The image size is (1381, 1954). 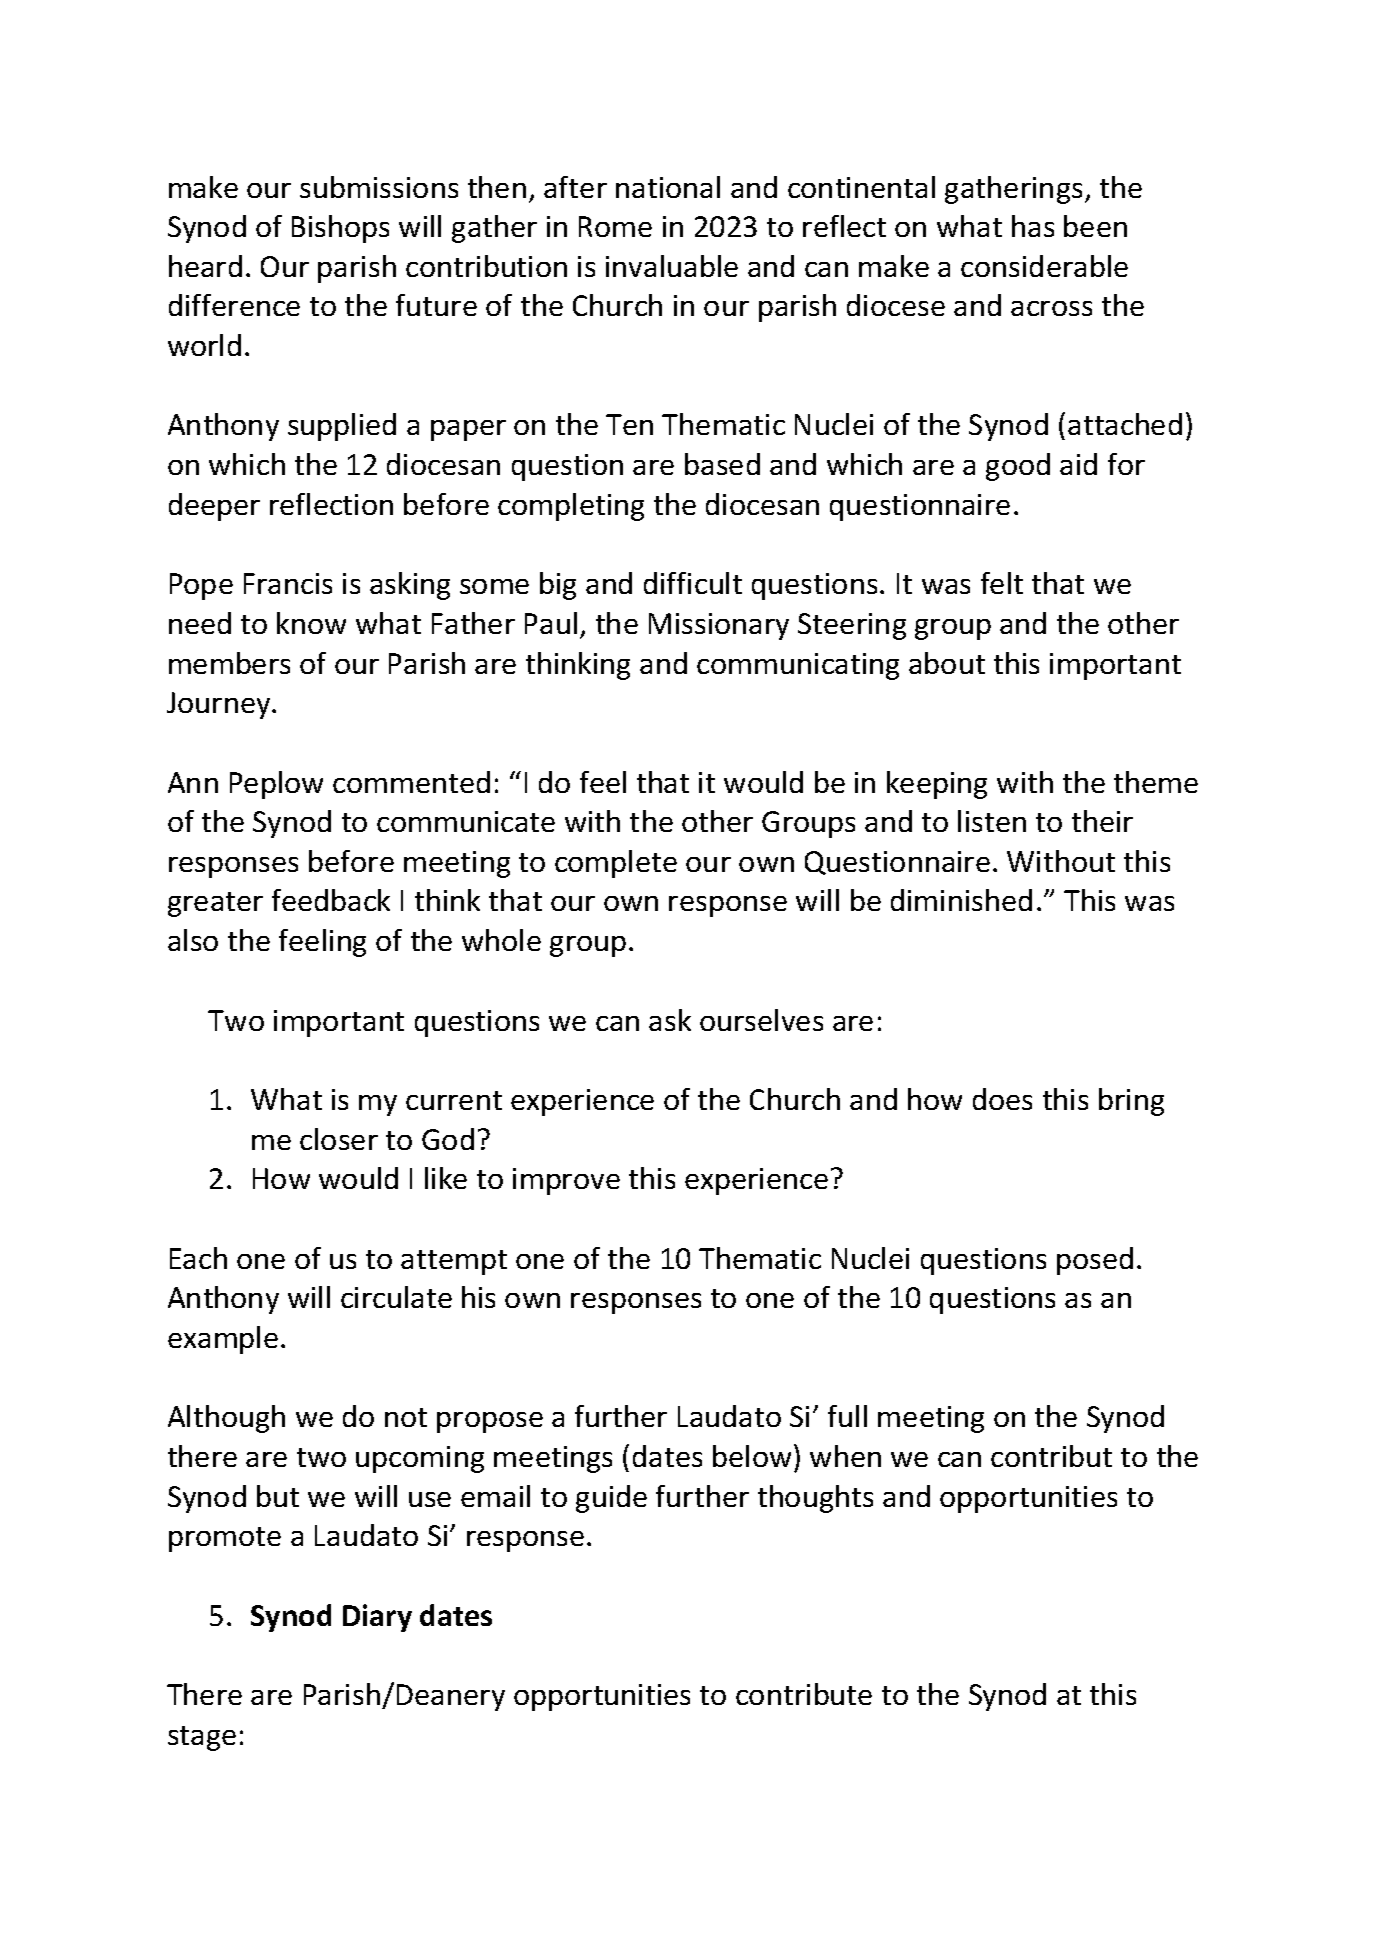 What do you see at coordinates (961, 900) in the page?
I see `diminished` at bounding box center [961, 900].
